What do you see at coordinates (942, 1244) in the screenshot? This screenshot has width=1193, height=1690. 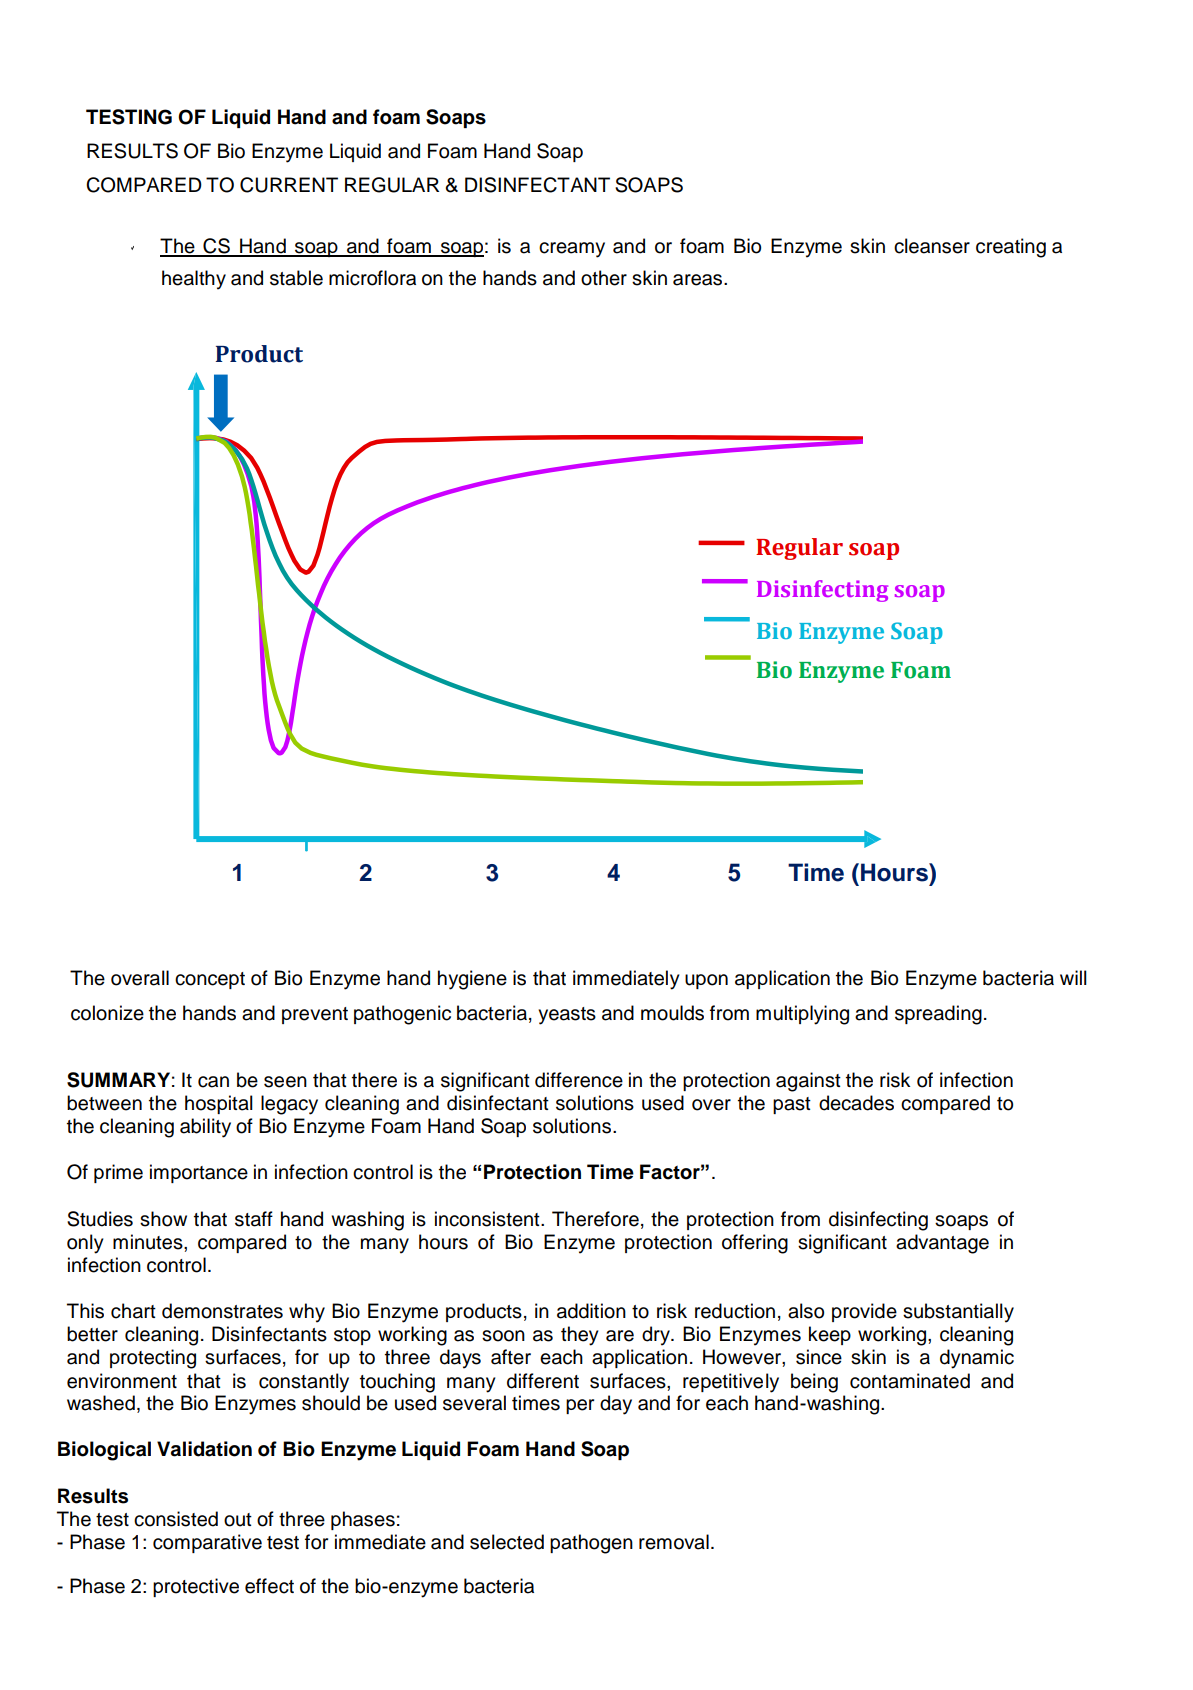 I see `advantage` at bounding box center [942, 1244].
